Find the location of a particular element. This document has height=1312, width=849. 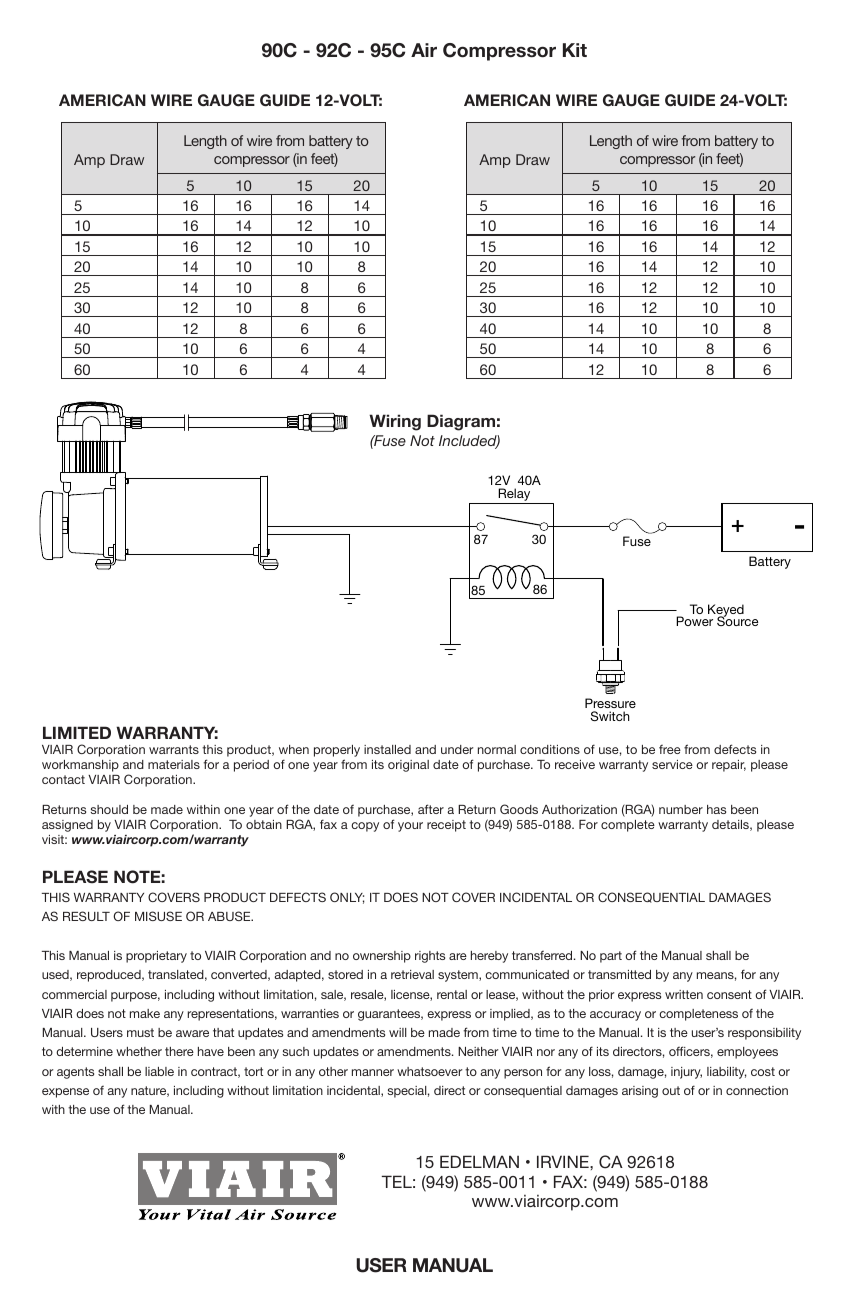

Power is located at coordinates (694, 621).
